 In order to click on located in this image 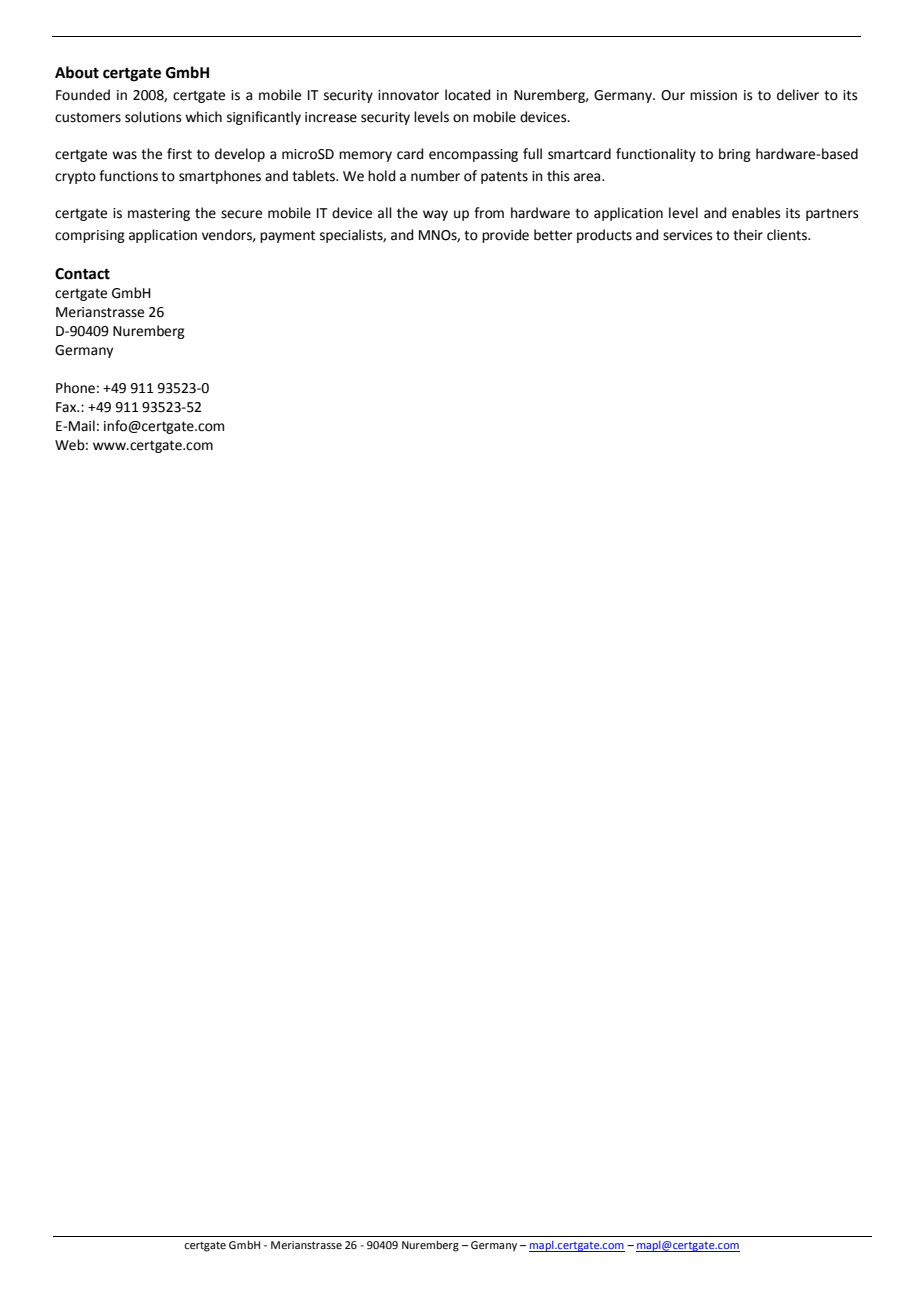, I will do `click(467, 95)`.
